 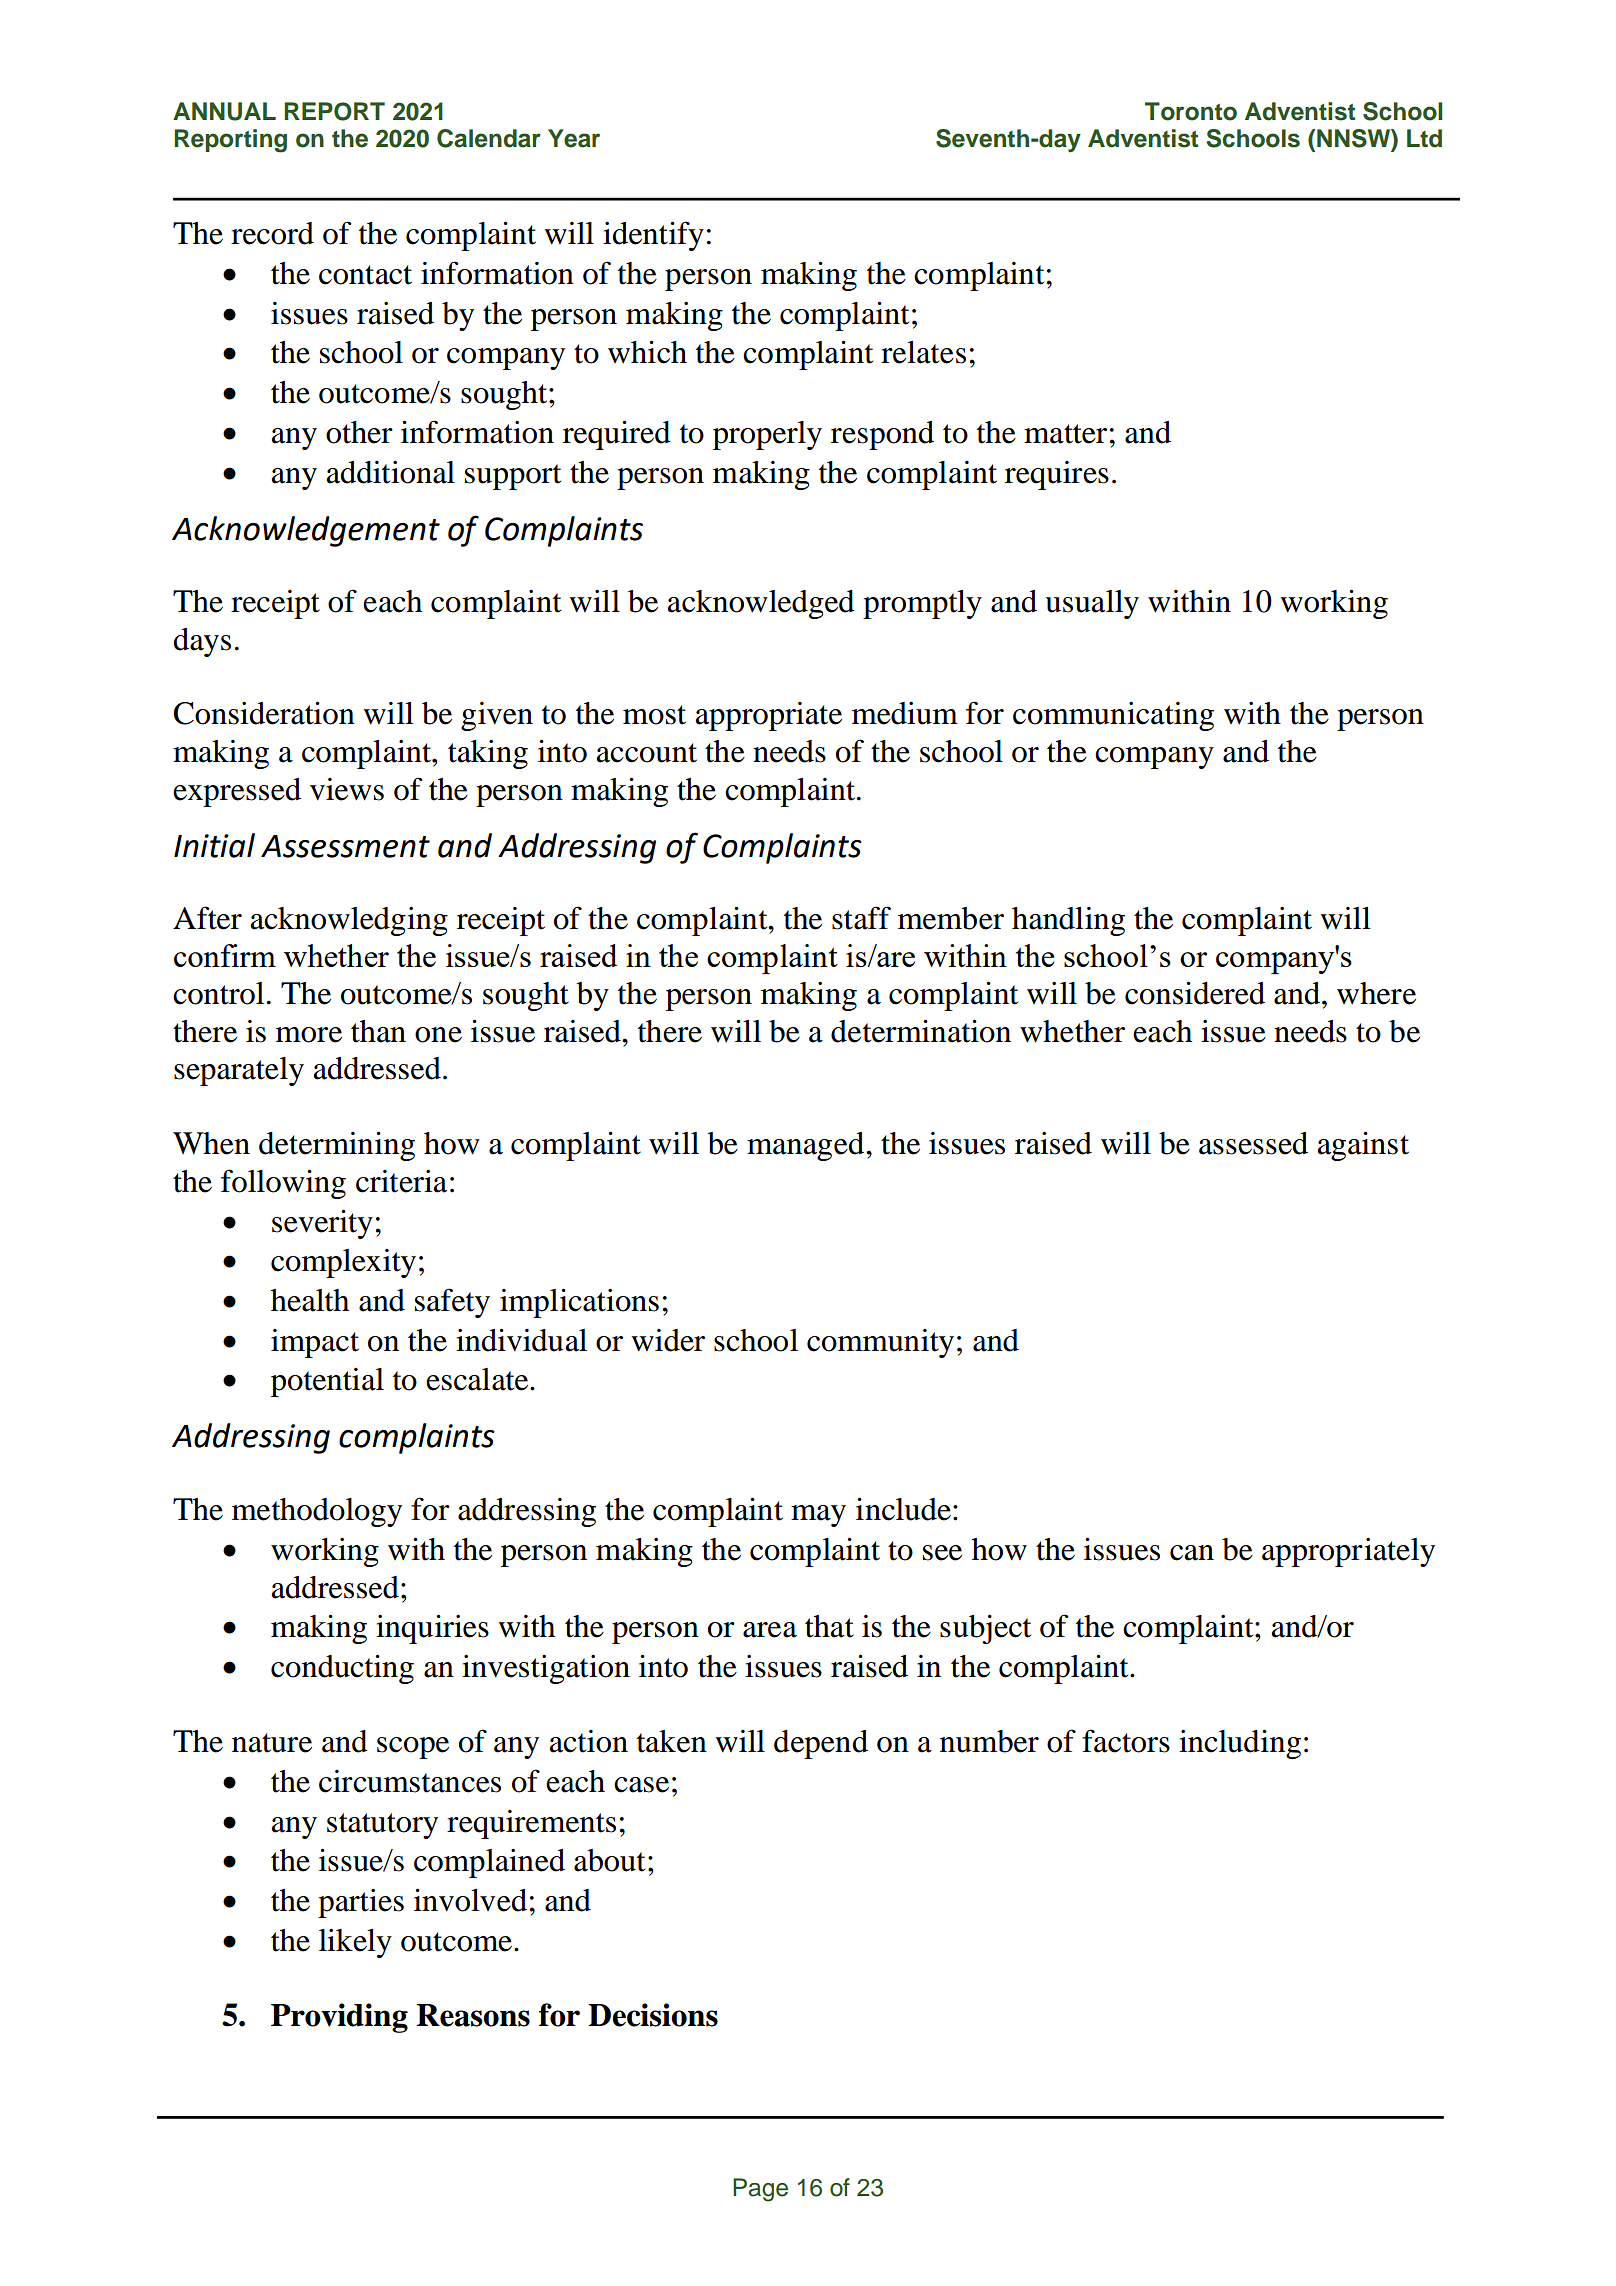 What do you see at coordinates (653, 236) in the page?
I see `identify` at bounding box center [653, 236].
